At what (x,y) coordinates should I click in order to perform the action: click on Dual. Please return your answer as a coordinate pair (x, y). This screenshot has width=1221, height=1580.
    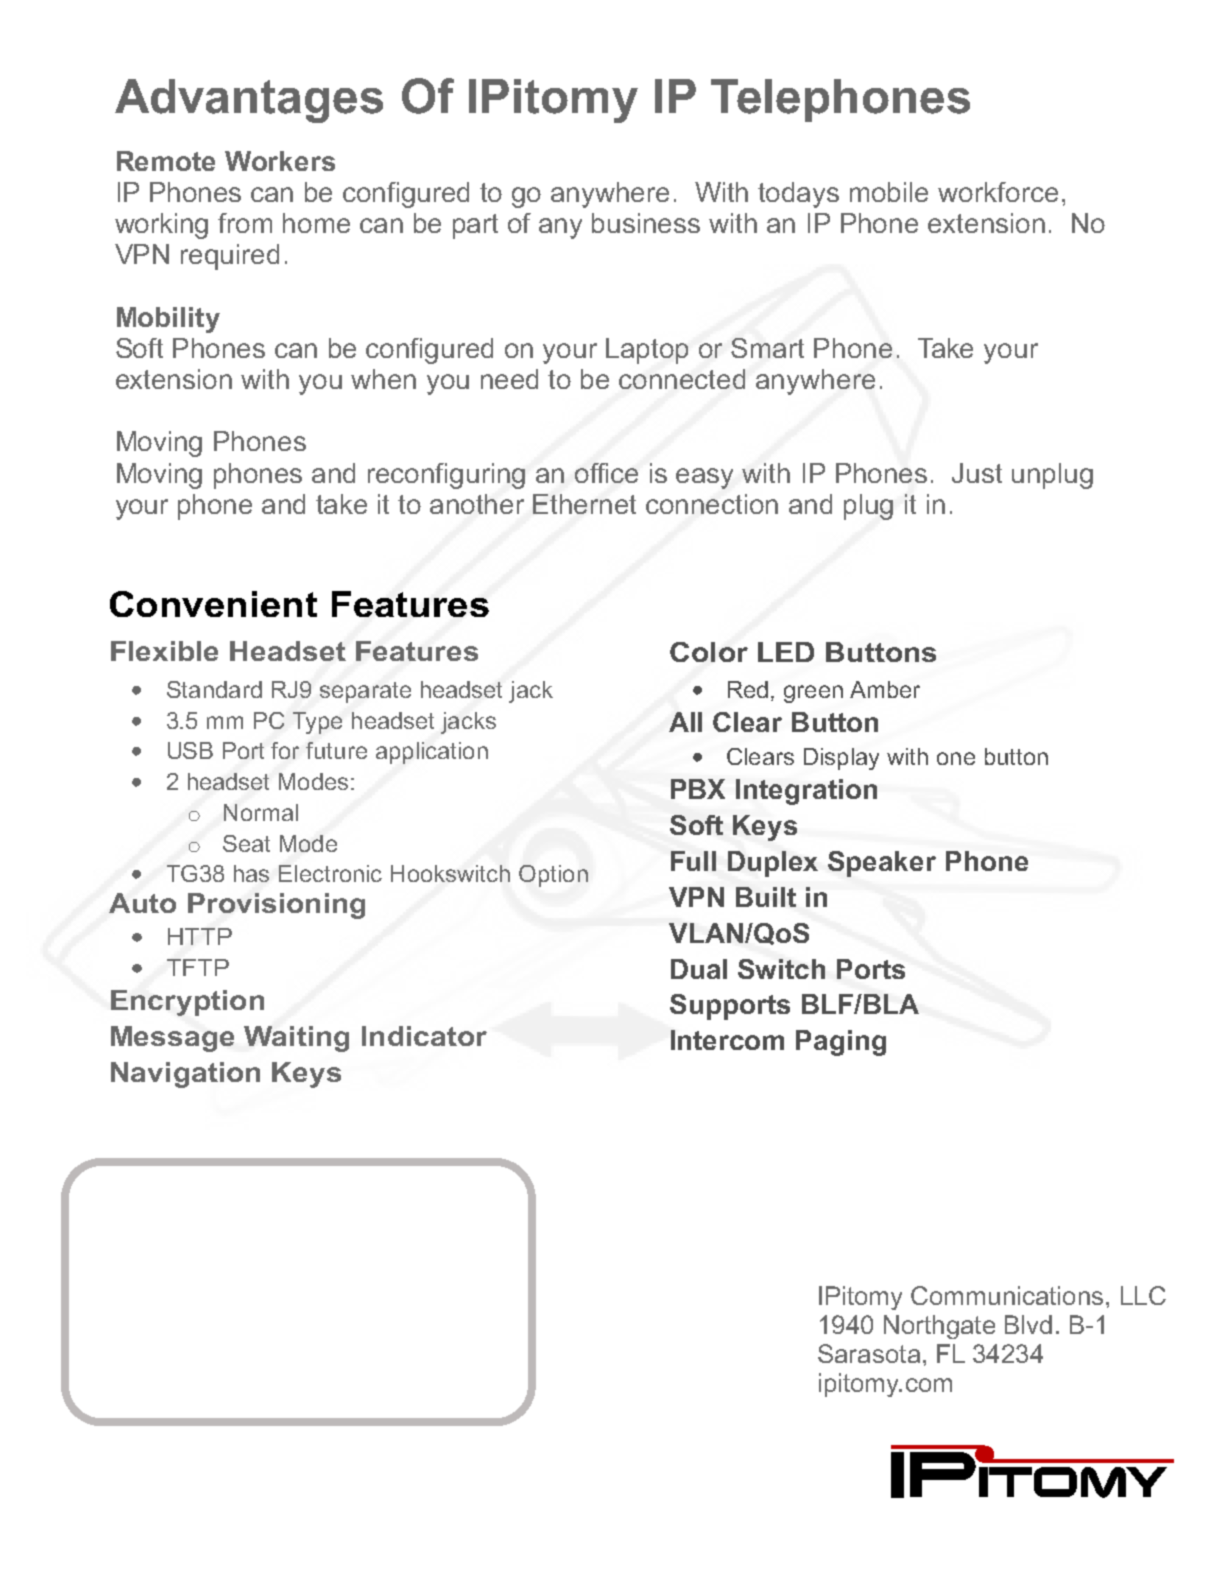
    Looking at the image, I should click on (699, 969).
